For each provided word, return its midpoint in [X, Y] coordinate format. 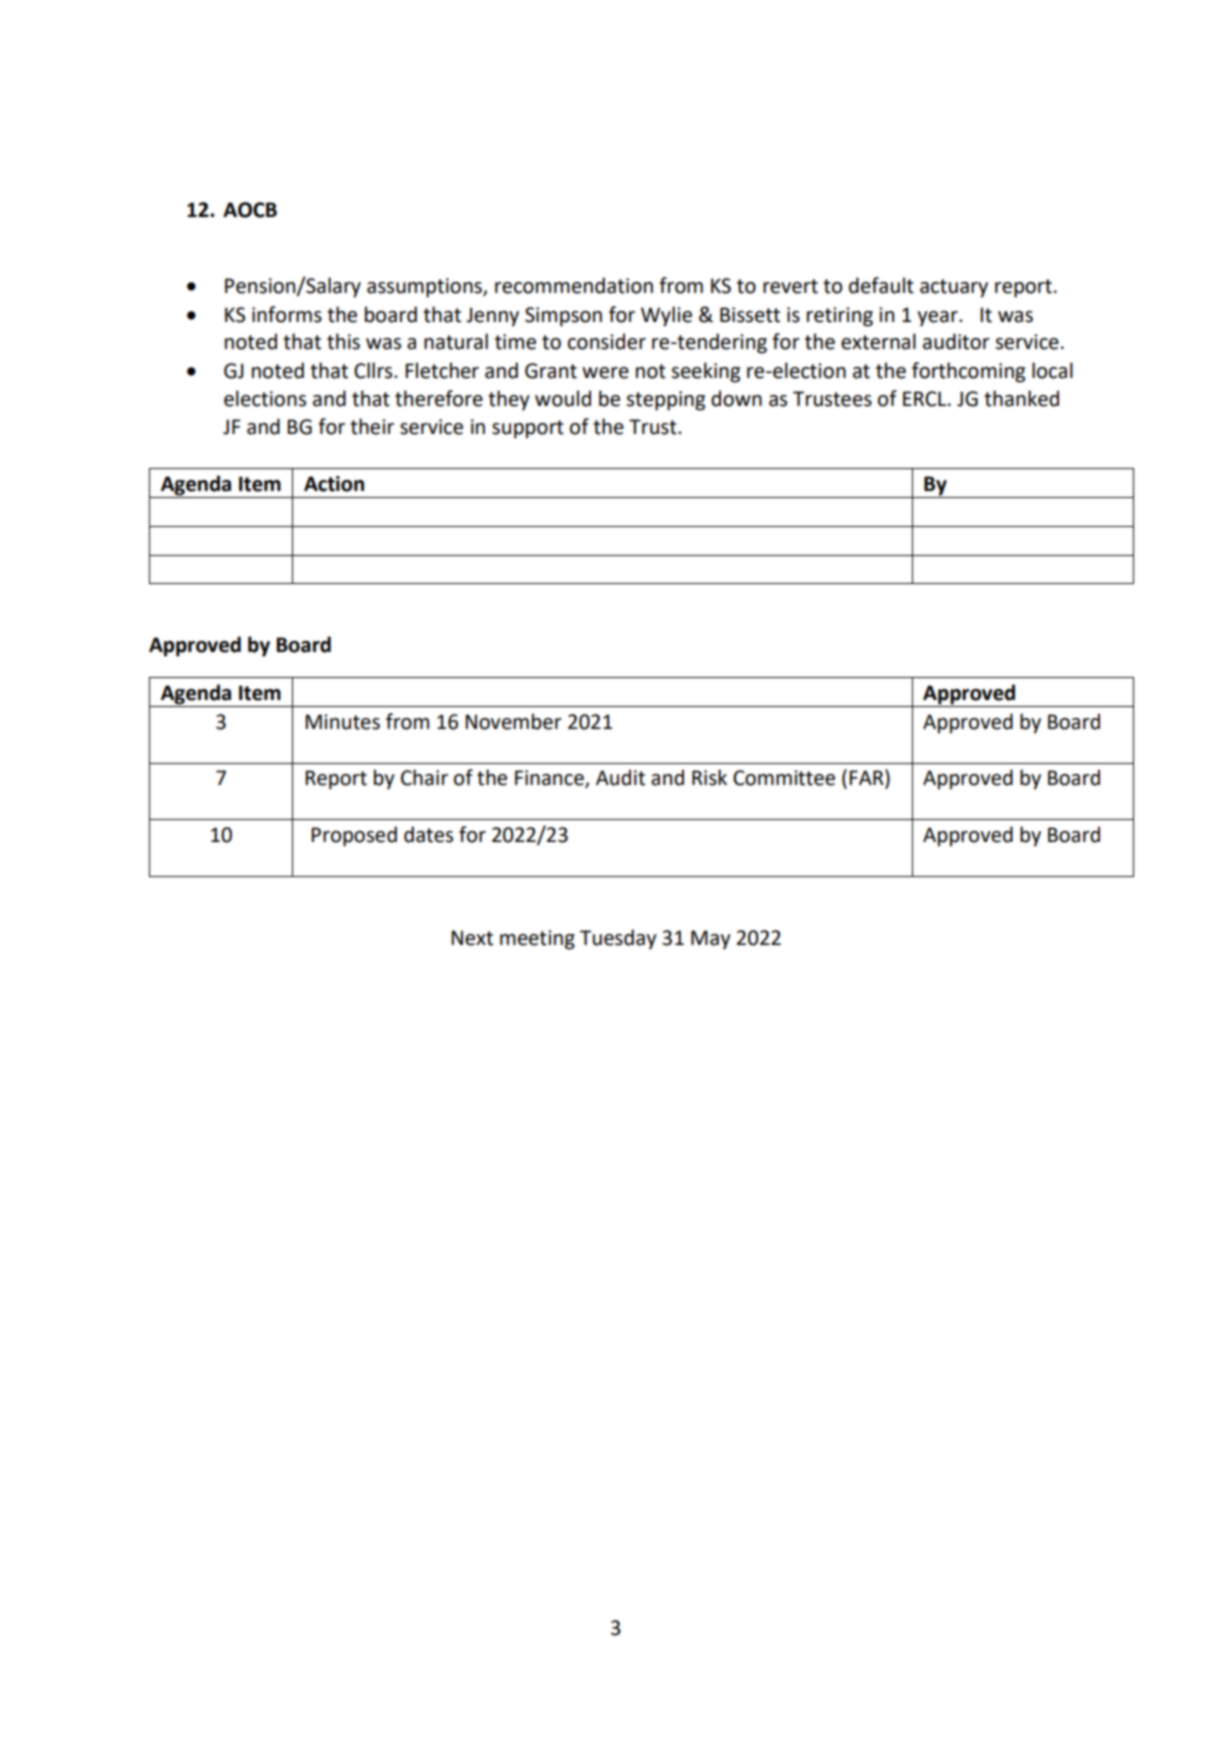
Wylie [666, 316]
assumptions [425, 288]
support [528, 429]
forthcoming [968, 372]
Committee [784, 778]
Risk [709, 777]
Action [334, 484]
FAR [867, 778]
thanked [1021, 398]
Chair [424, 777]
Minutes [342, 722]
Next [472, 938]
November [513, 721]
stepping [666, 401]
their [372, 426]
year [938, 319]
